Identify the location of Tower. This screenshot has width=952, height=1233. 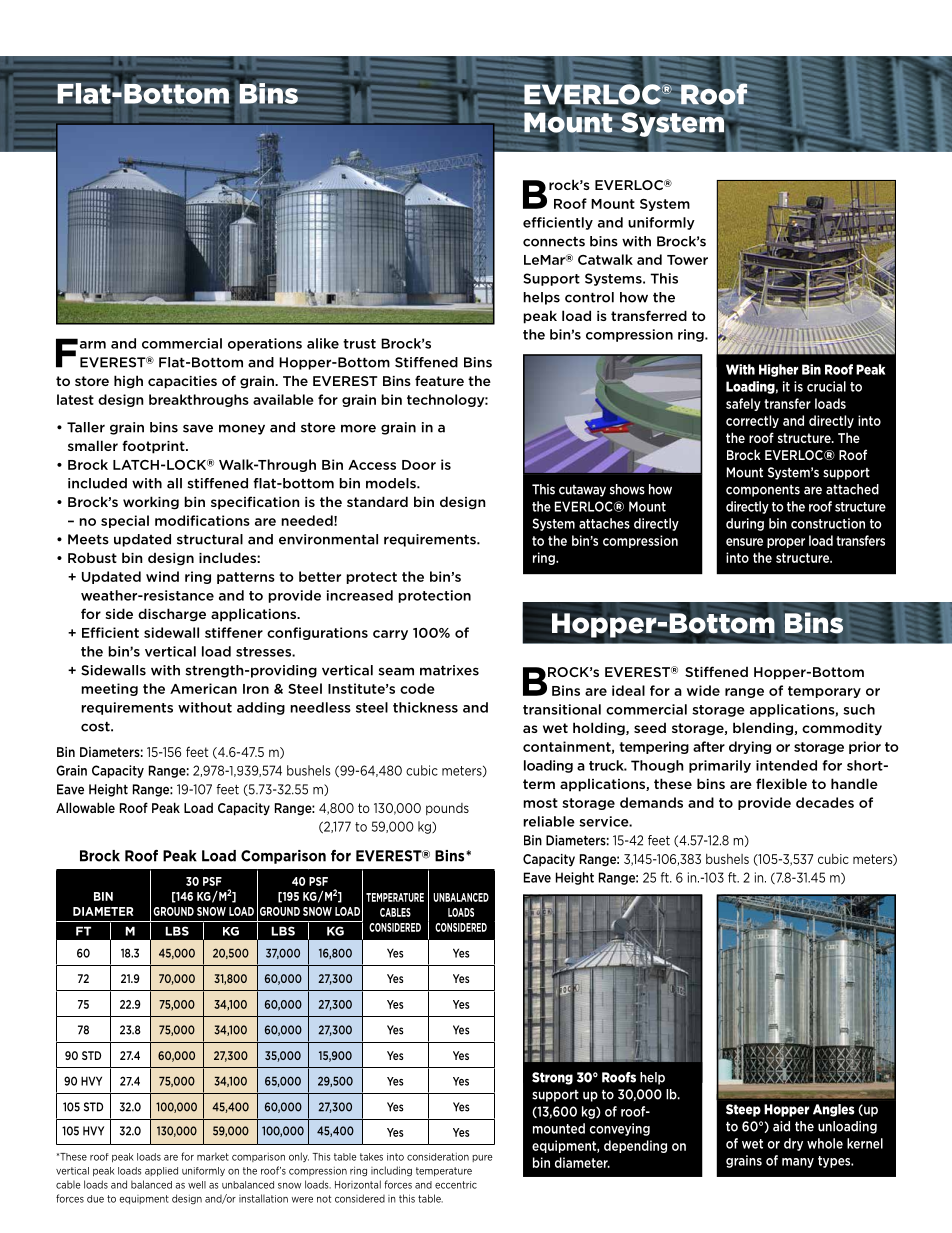
(687, 260).
